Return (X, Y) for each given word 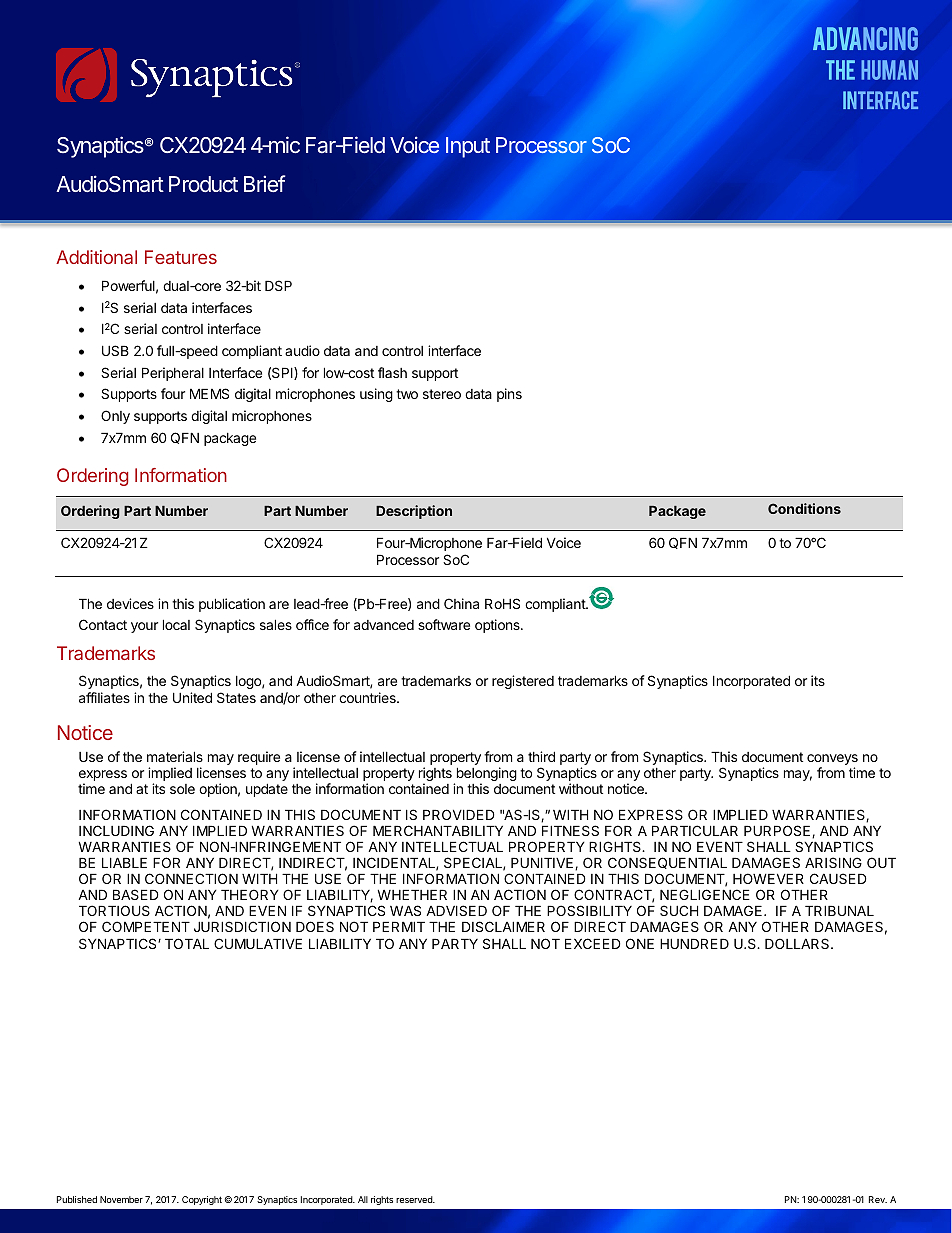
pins (509, 395)
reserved (415, 1199)
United (192, 697)
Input (468, 147)
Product (203, 184)
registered (523, 682)
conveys (832, 761)
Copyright (202, 1200)
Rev (878, 1199)
